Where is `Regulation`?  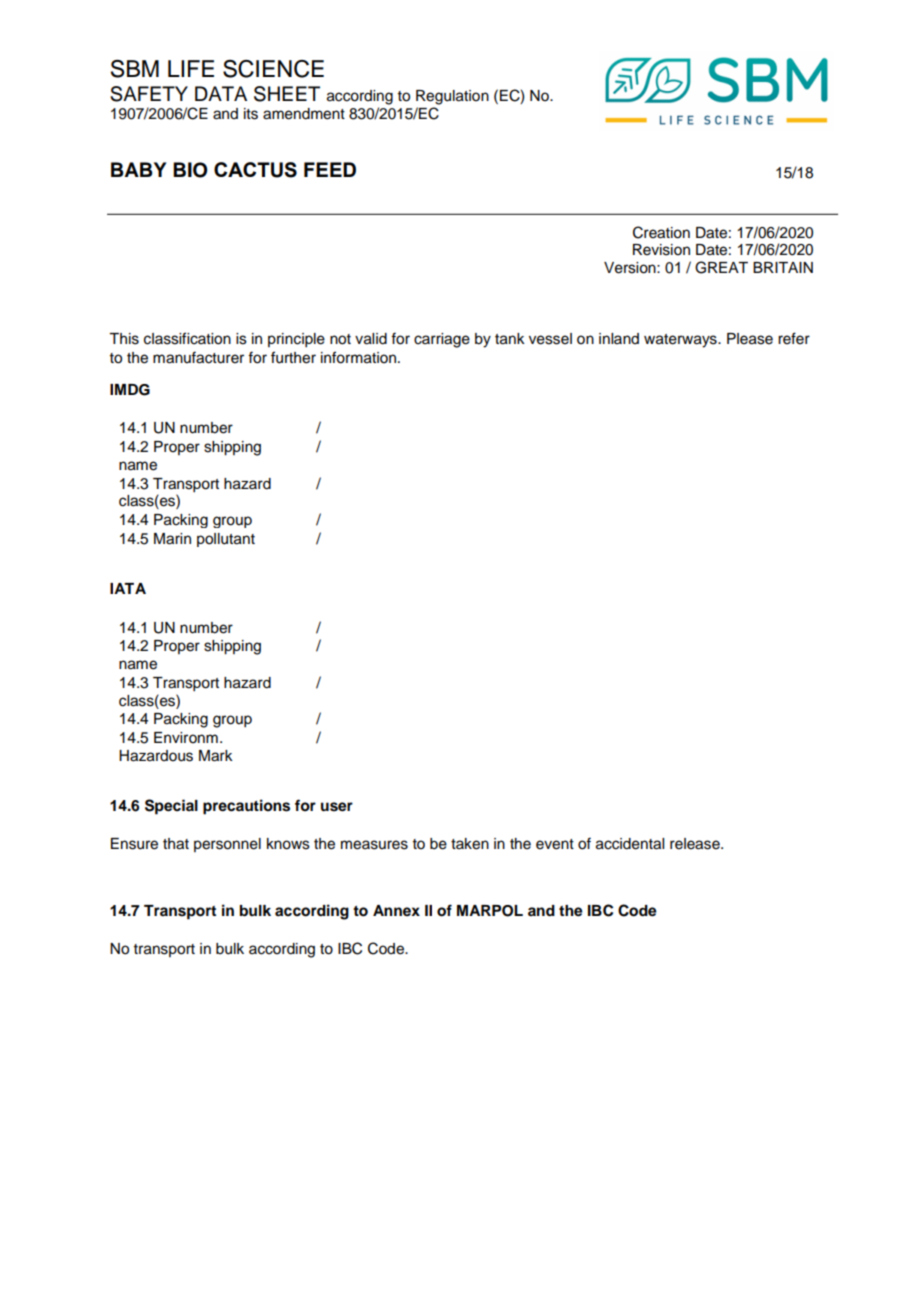 Regulation is located at coordinates (452, 97).
